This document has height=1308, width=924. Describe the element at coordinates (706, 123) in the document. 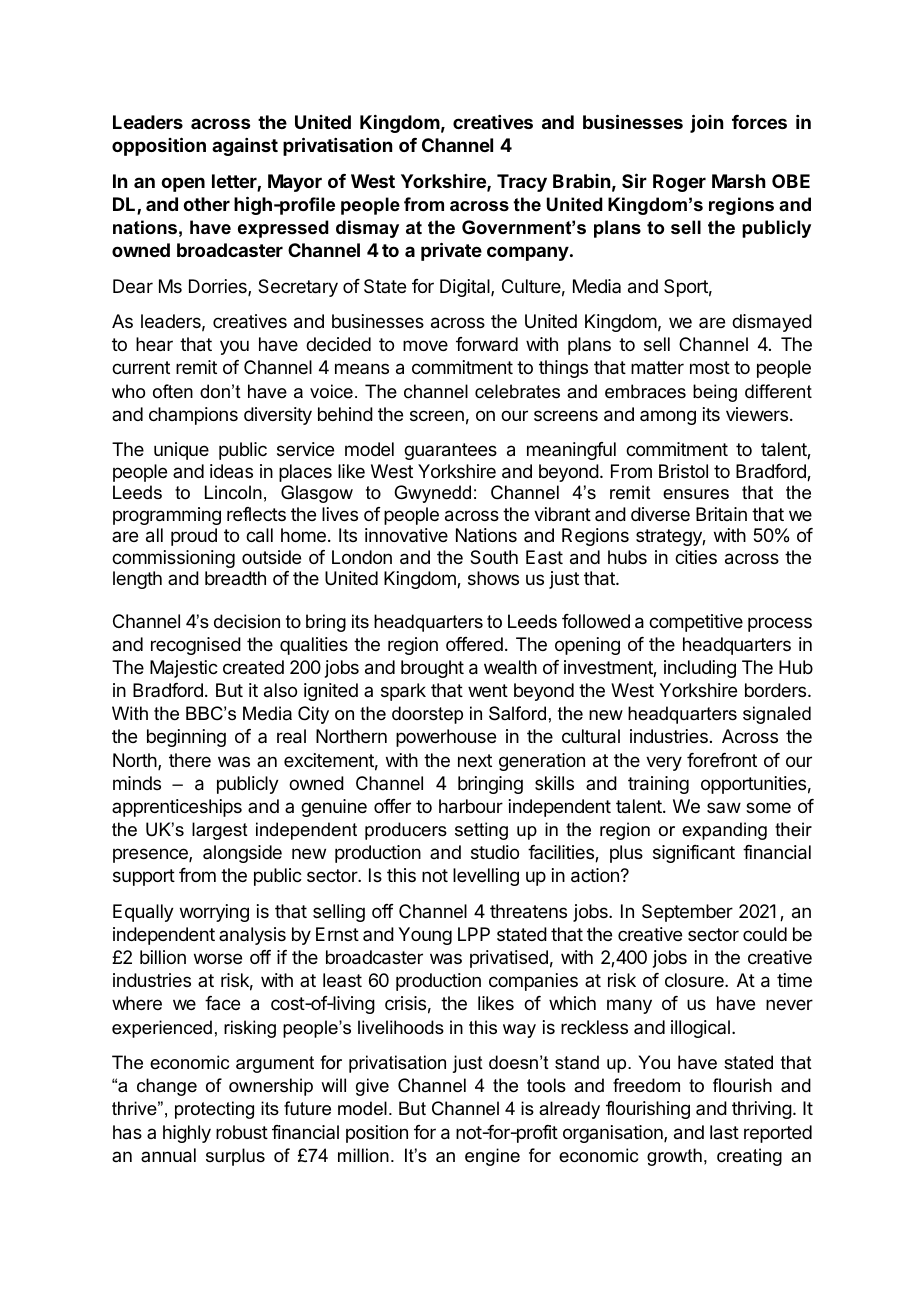

I see `join` at that location.
